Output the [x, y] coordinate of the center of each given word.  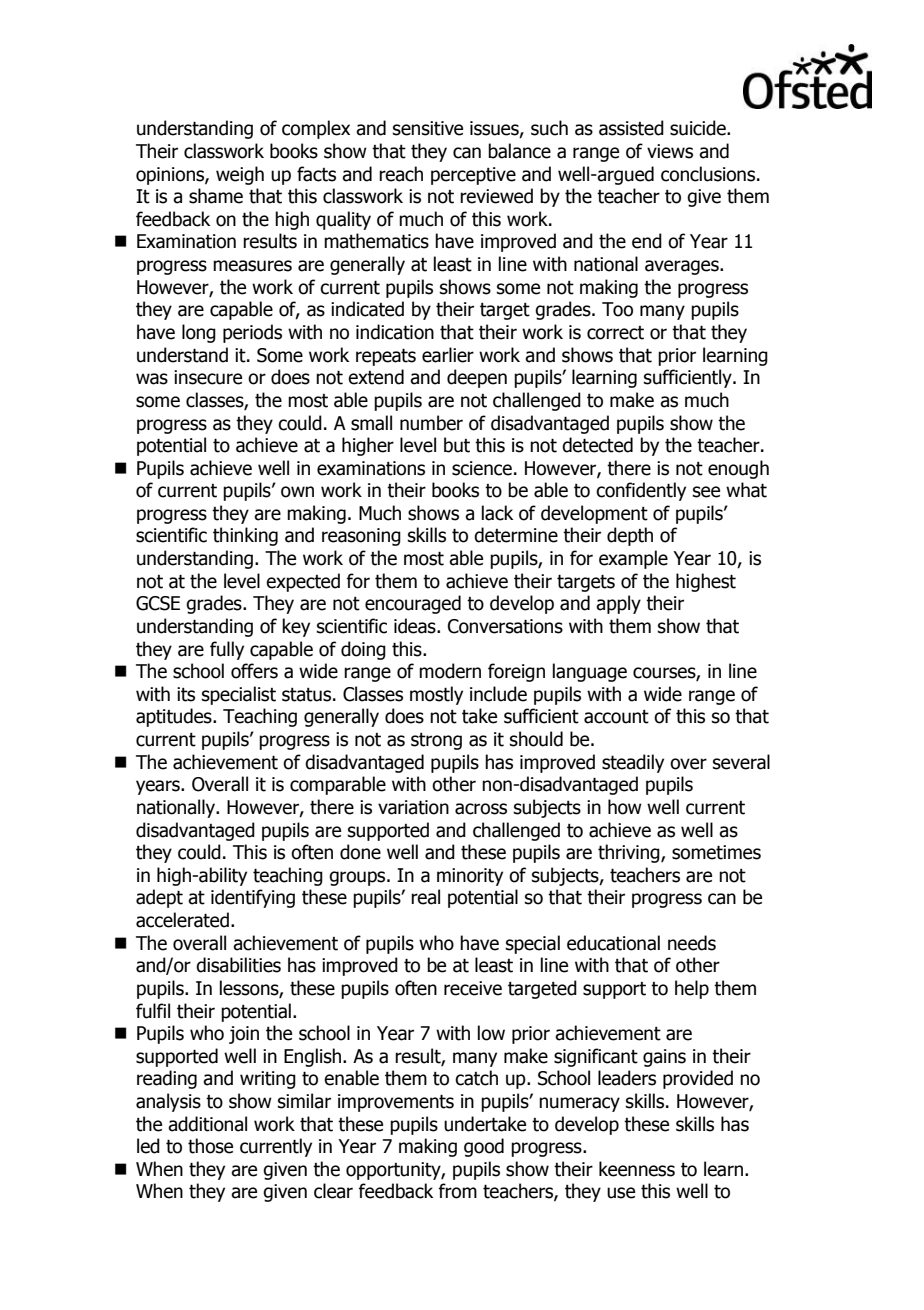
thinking [245, 536]
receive [473, 988]
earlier [448, 355]
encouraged [413, 604]
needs [692, 943]
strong [436, 741]
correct [615, 333]
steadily [633, 763]
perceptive [473, 176]
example [633, 559]
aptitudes [175, 717]
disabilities [238, 965]
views [670, 151]
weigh [240, 175]
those [210, 1146]
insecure [208, 377]
